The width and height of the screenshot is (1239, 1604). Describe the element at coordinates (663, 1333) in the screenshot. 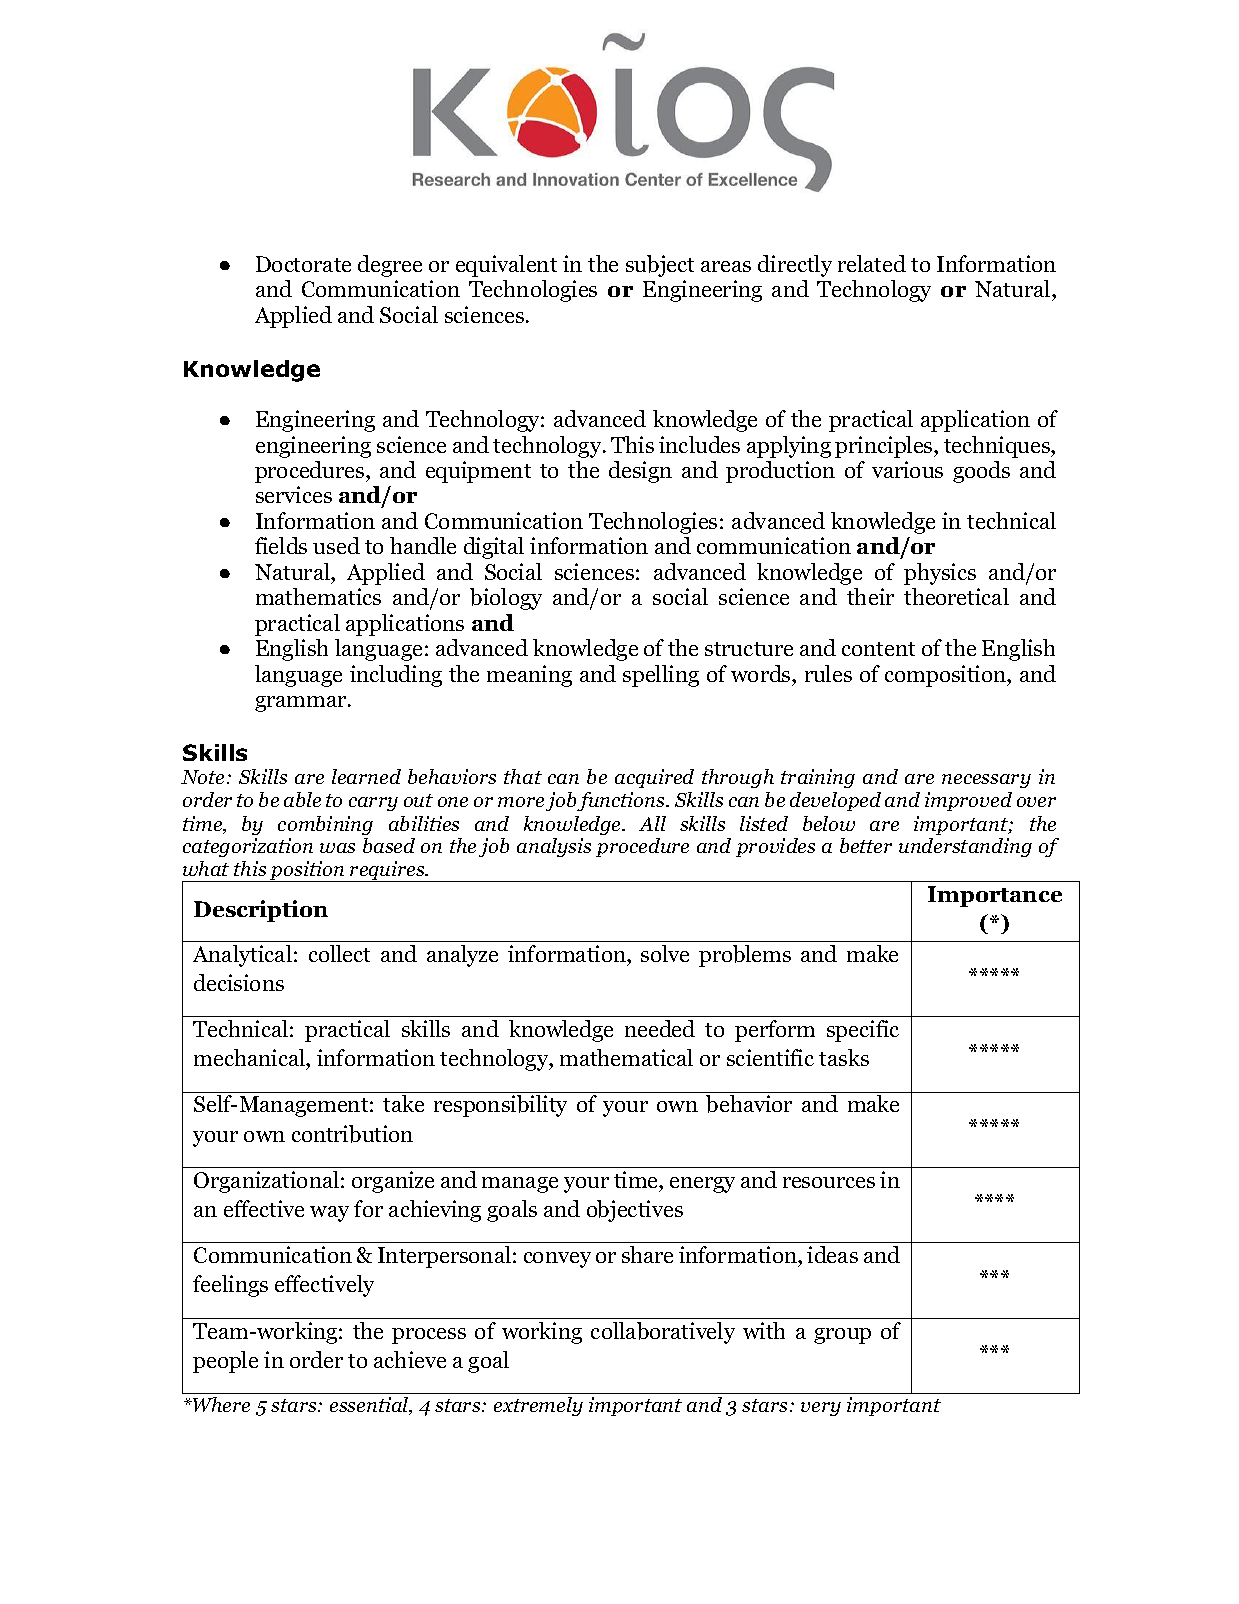

I see `collaboratively` at that location.
